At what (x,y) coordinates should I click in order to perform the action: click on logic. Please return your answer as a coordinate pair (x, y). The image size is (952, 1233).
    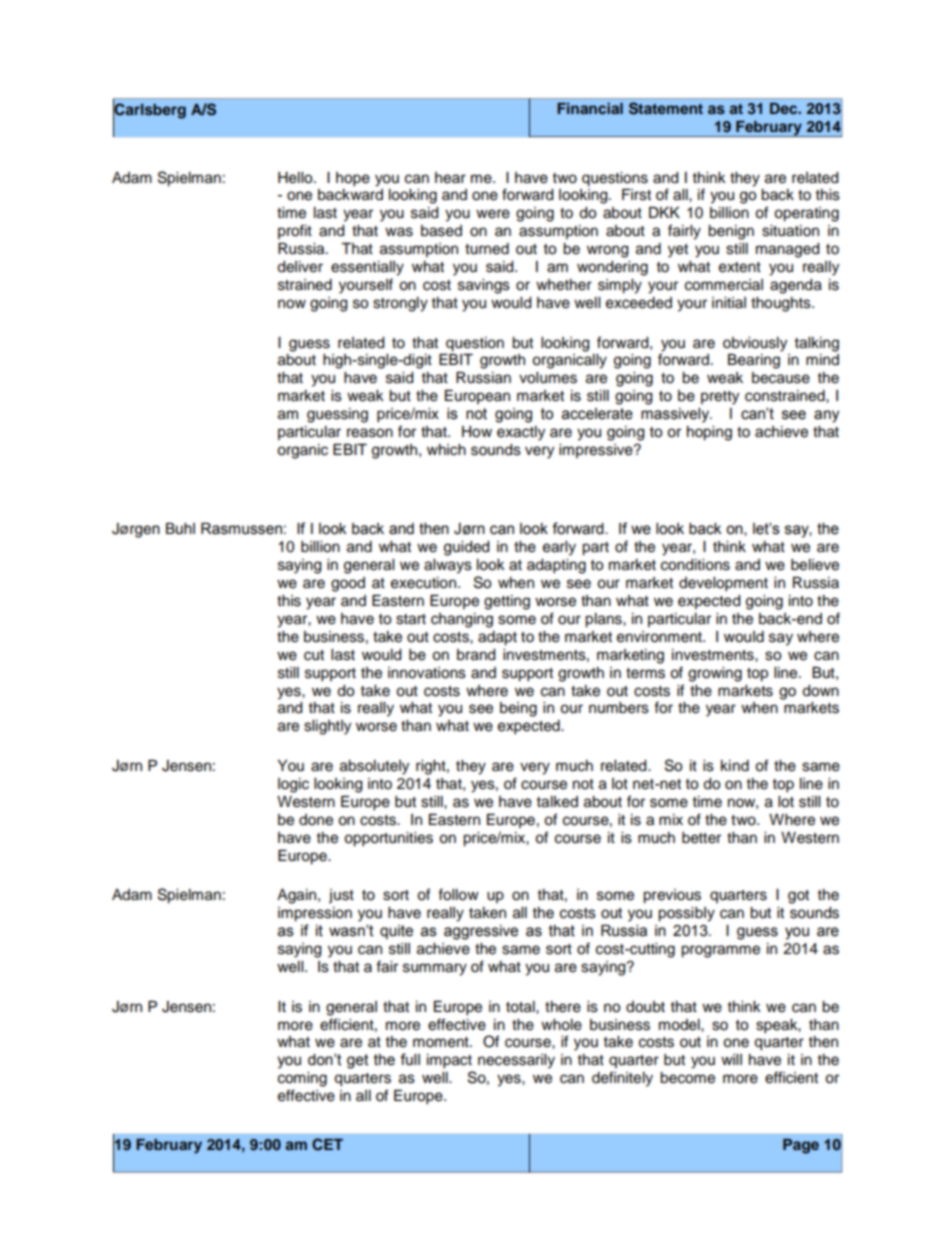
    Looking at the image, I should click on (293, 785).
